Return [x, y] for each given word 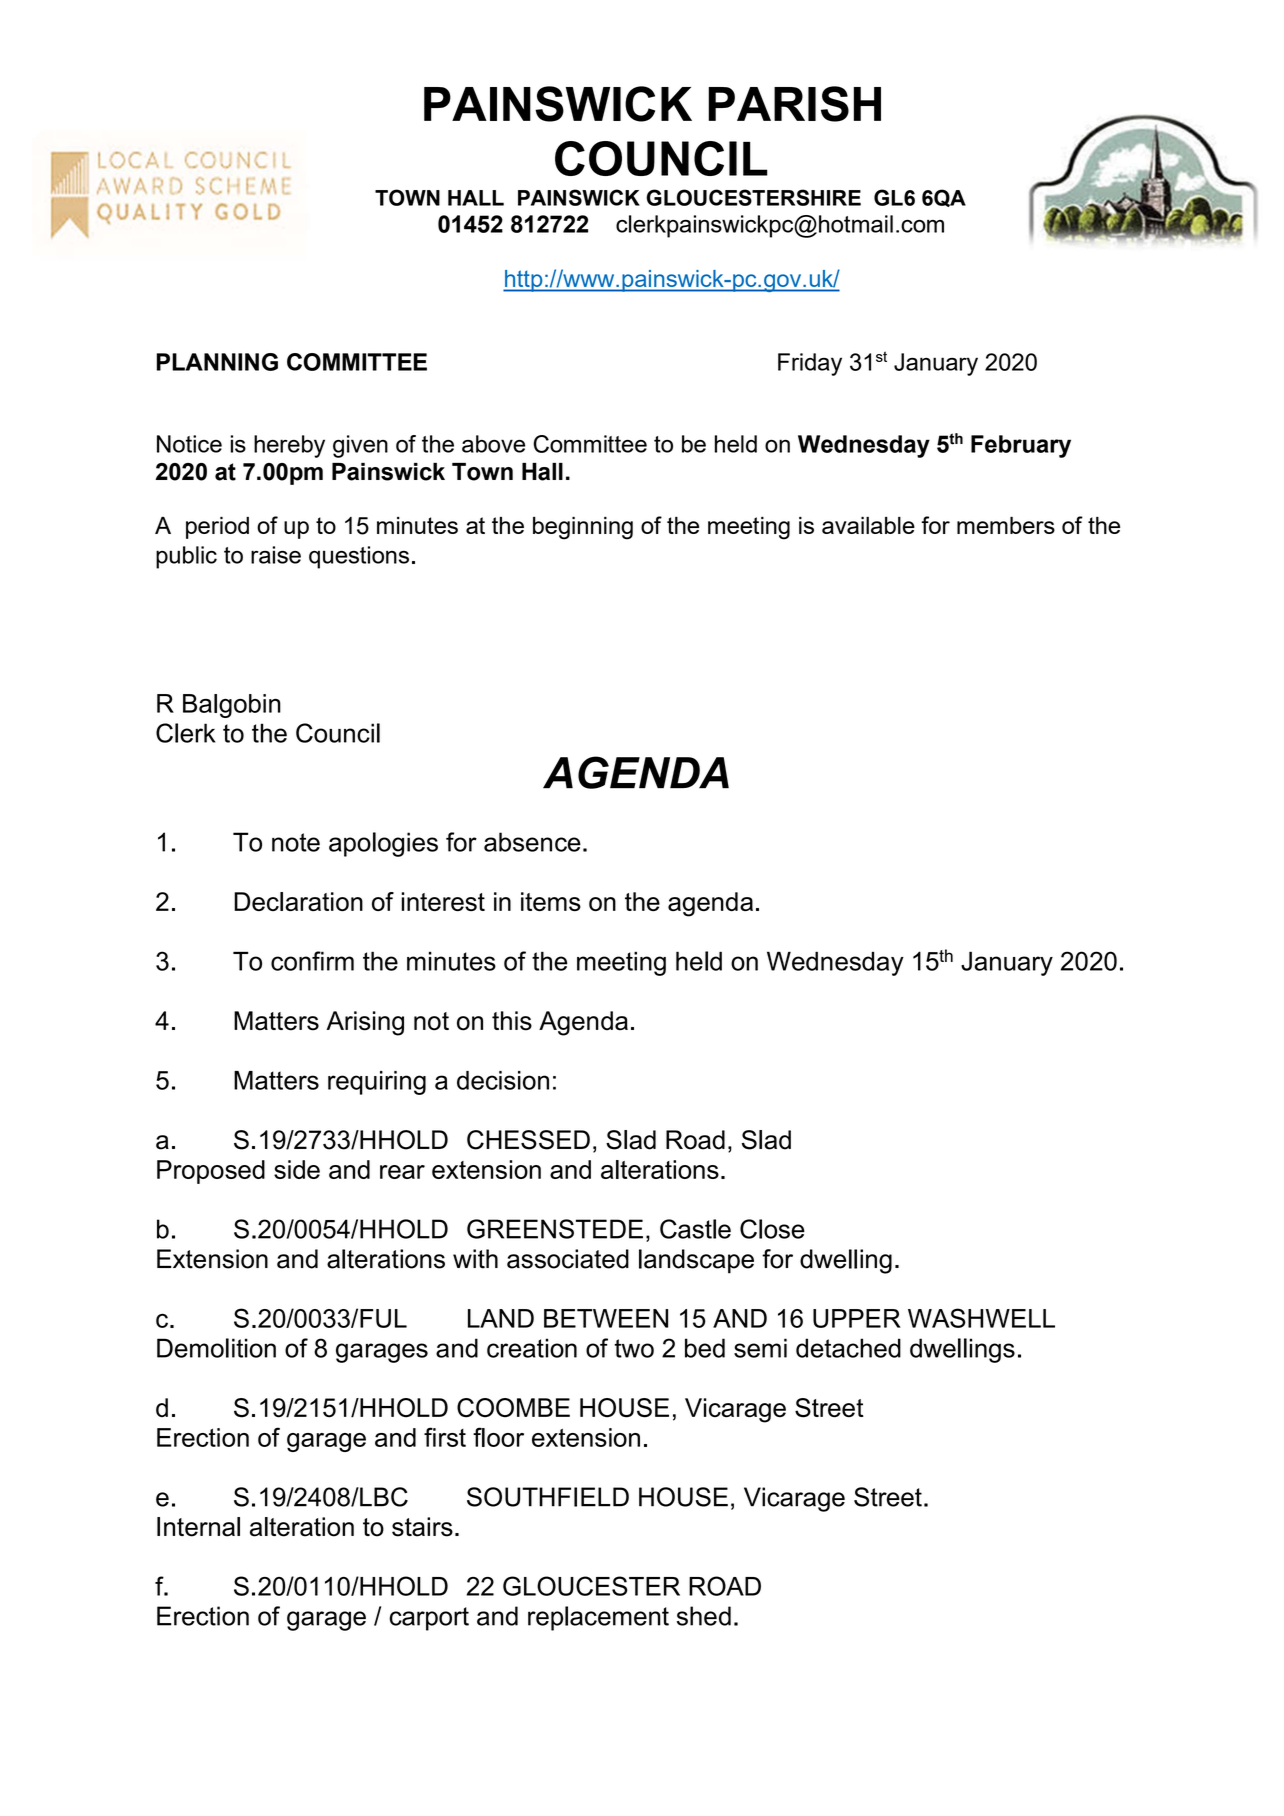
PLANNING [217, 362]
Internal [198, 1527]
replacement [598, 1618]
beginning [583, 528]
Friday [810, 364]
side [297, 1169]
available [868, 525]
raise [276, 555]
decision [503, 1080]
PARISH [794, 104]
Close [772, 1229]
